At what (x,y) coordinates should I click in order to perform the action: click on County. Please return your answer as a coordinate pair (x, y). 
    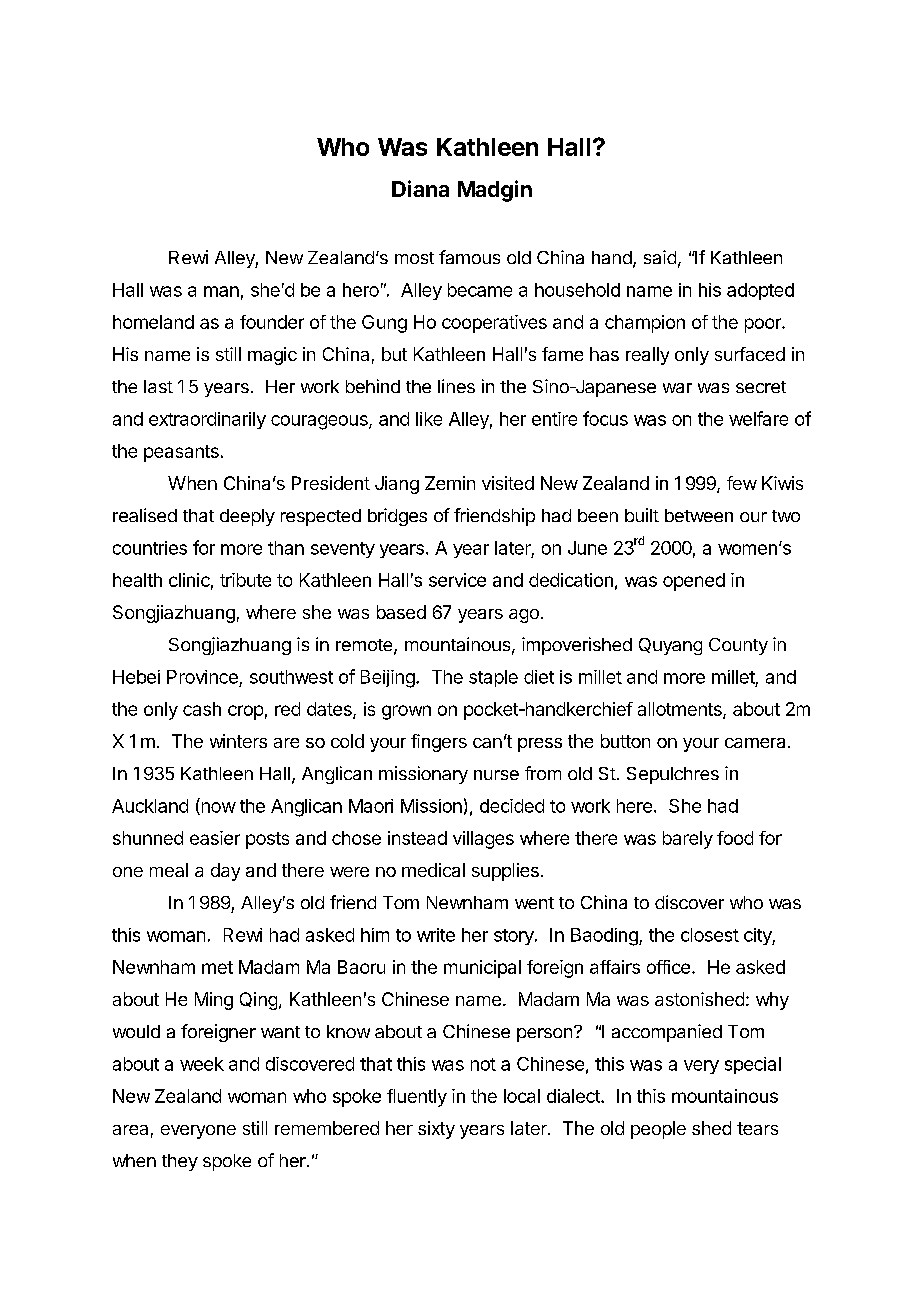
    Looking at the image, I should click on (738, 646).
